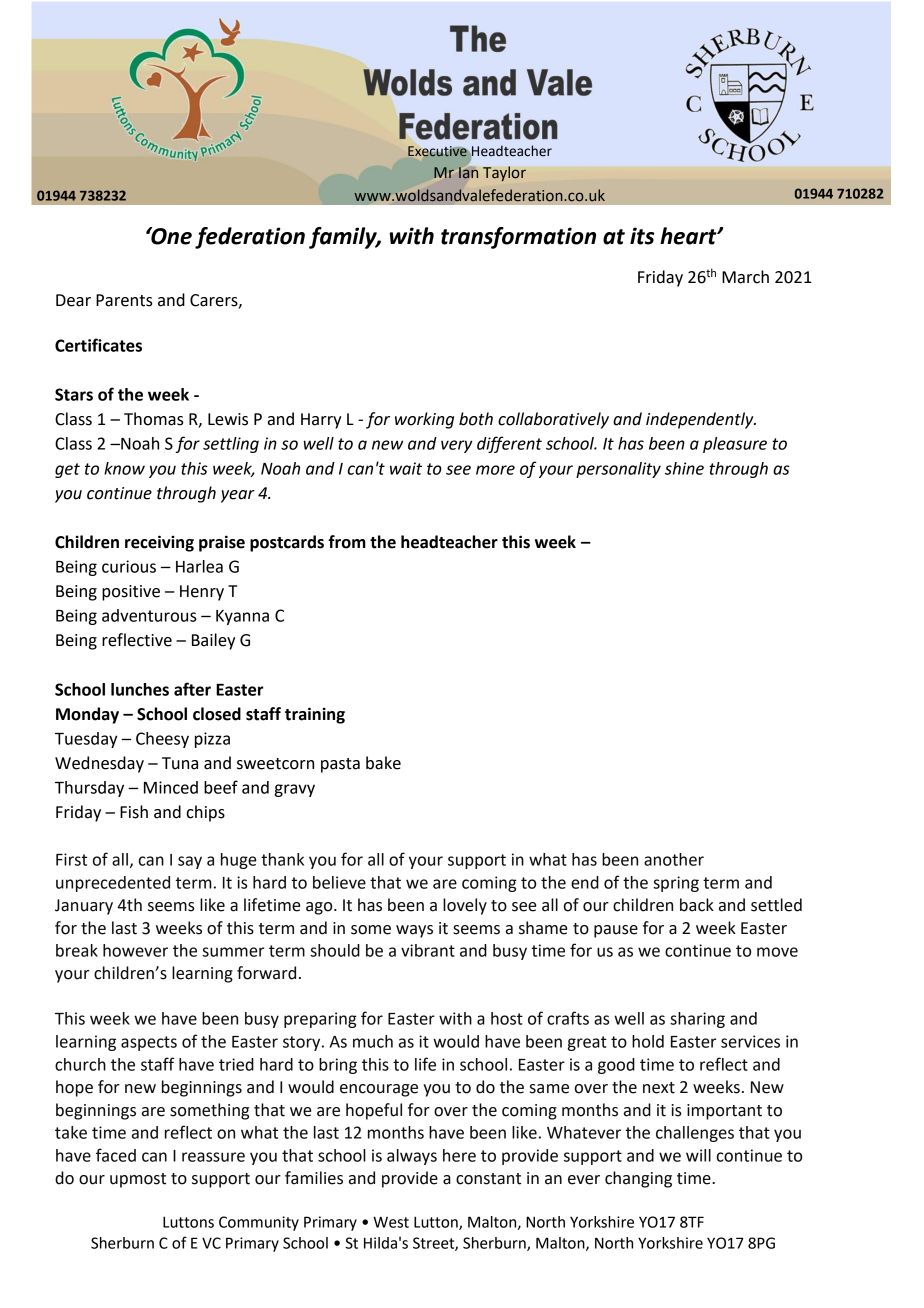 The width and height of the document is (924, 1308). I want to click on upmost, so click(138, 1180).
